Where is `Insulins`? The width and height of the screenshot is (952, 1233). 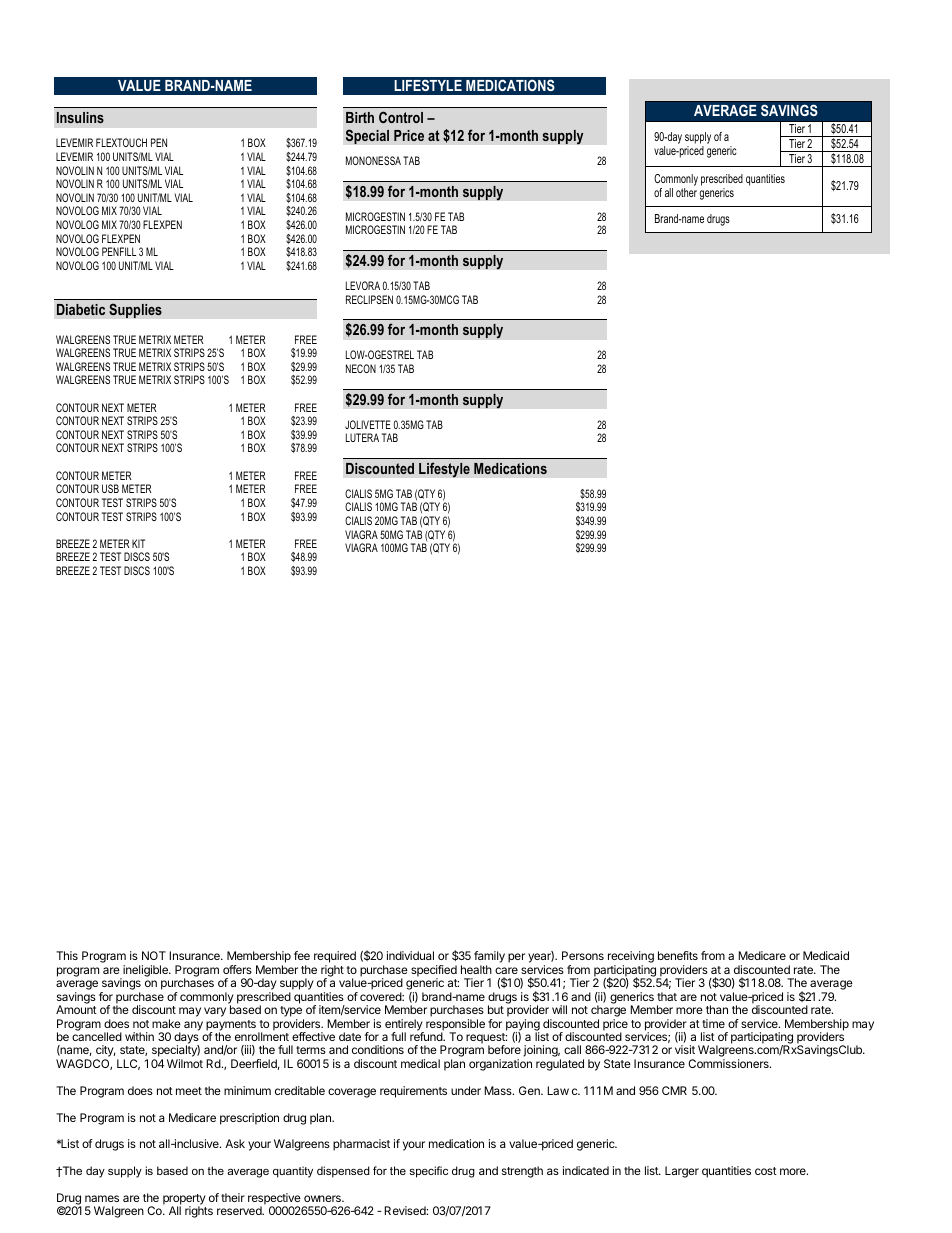
Insulins is located at coordinates (80, 117).
